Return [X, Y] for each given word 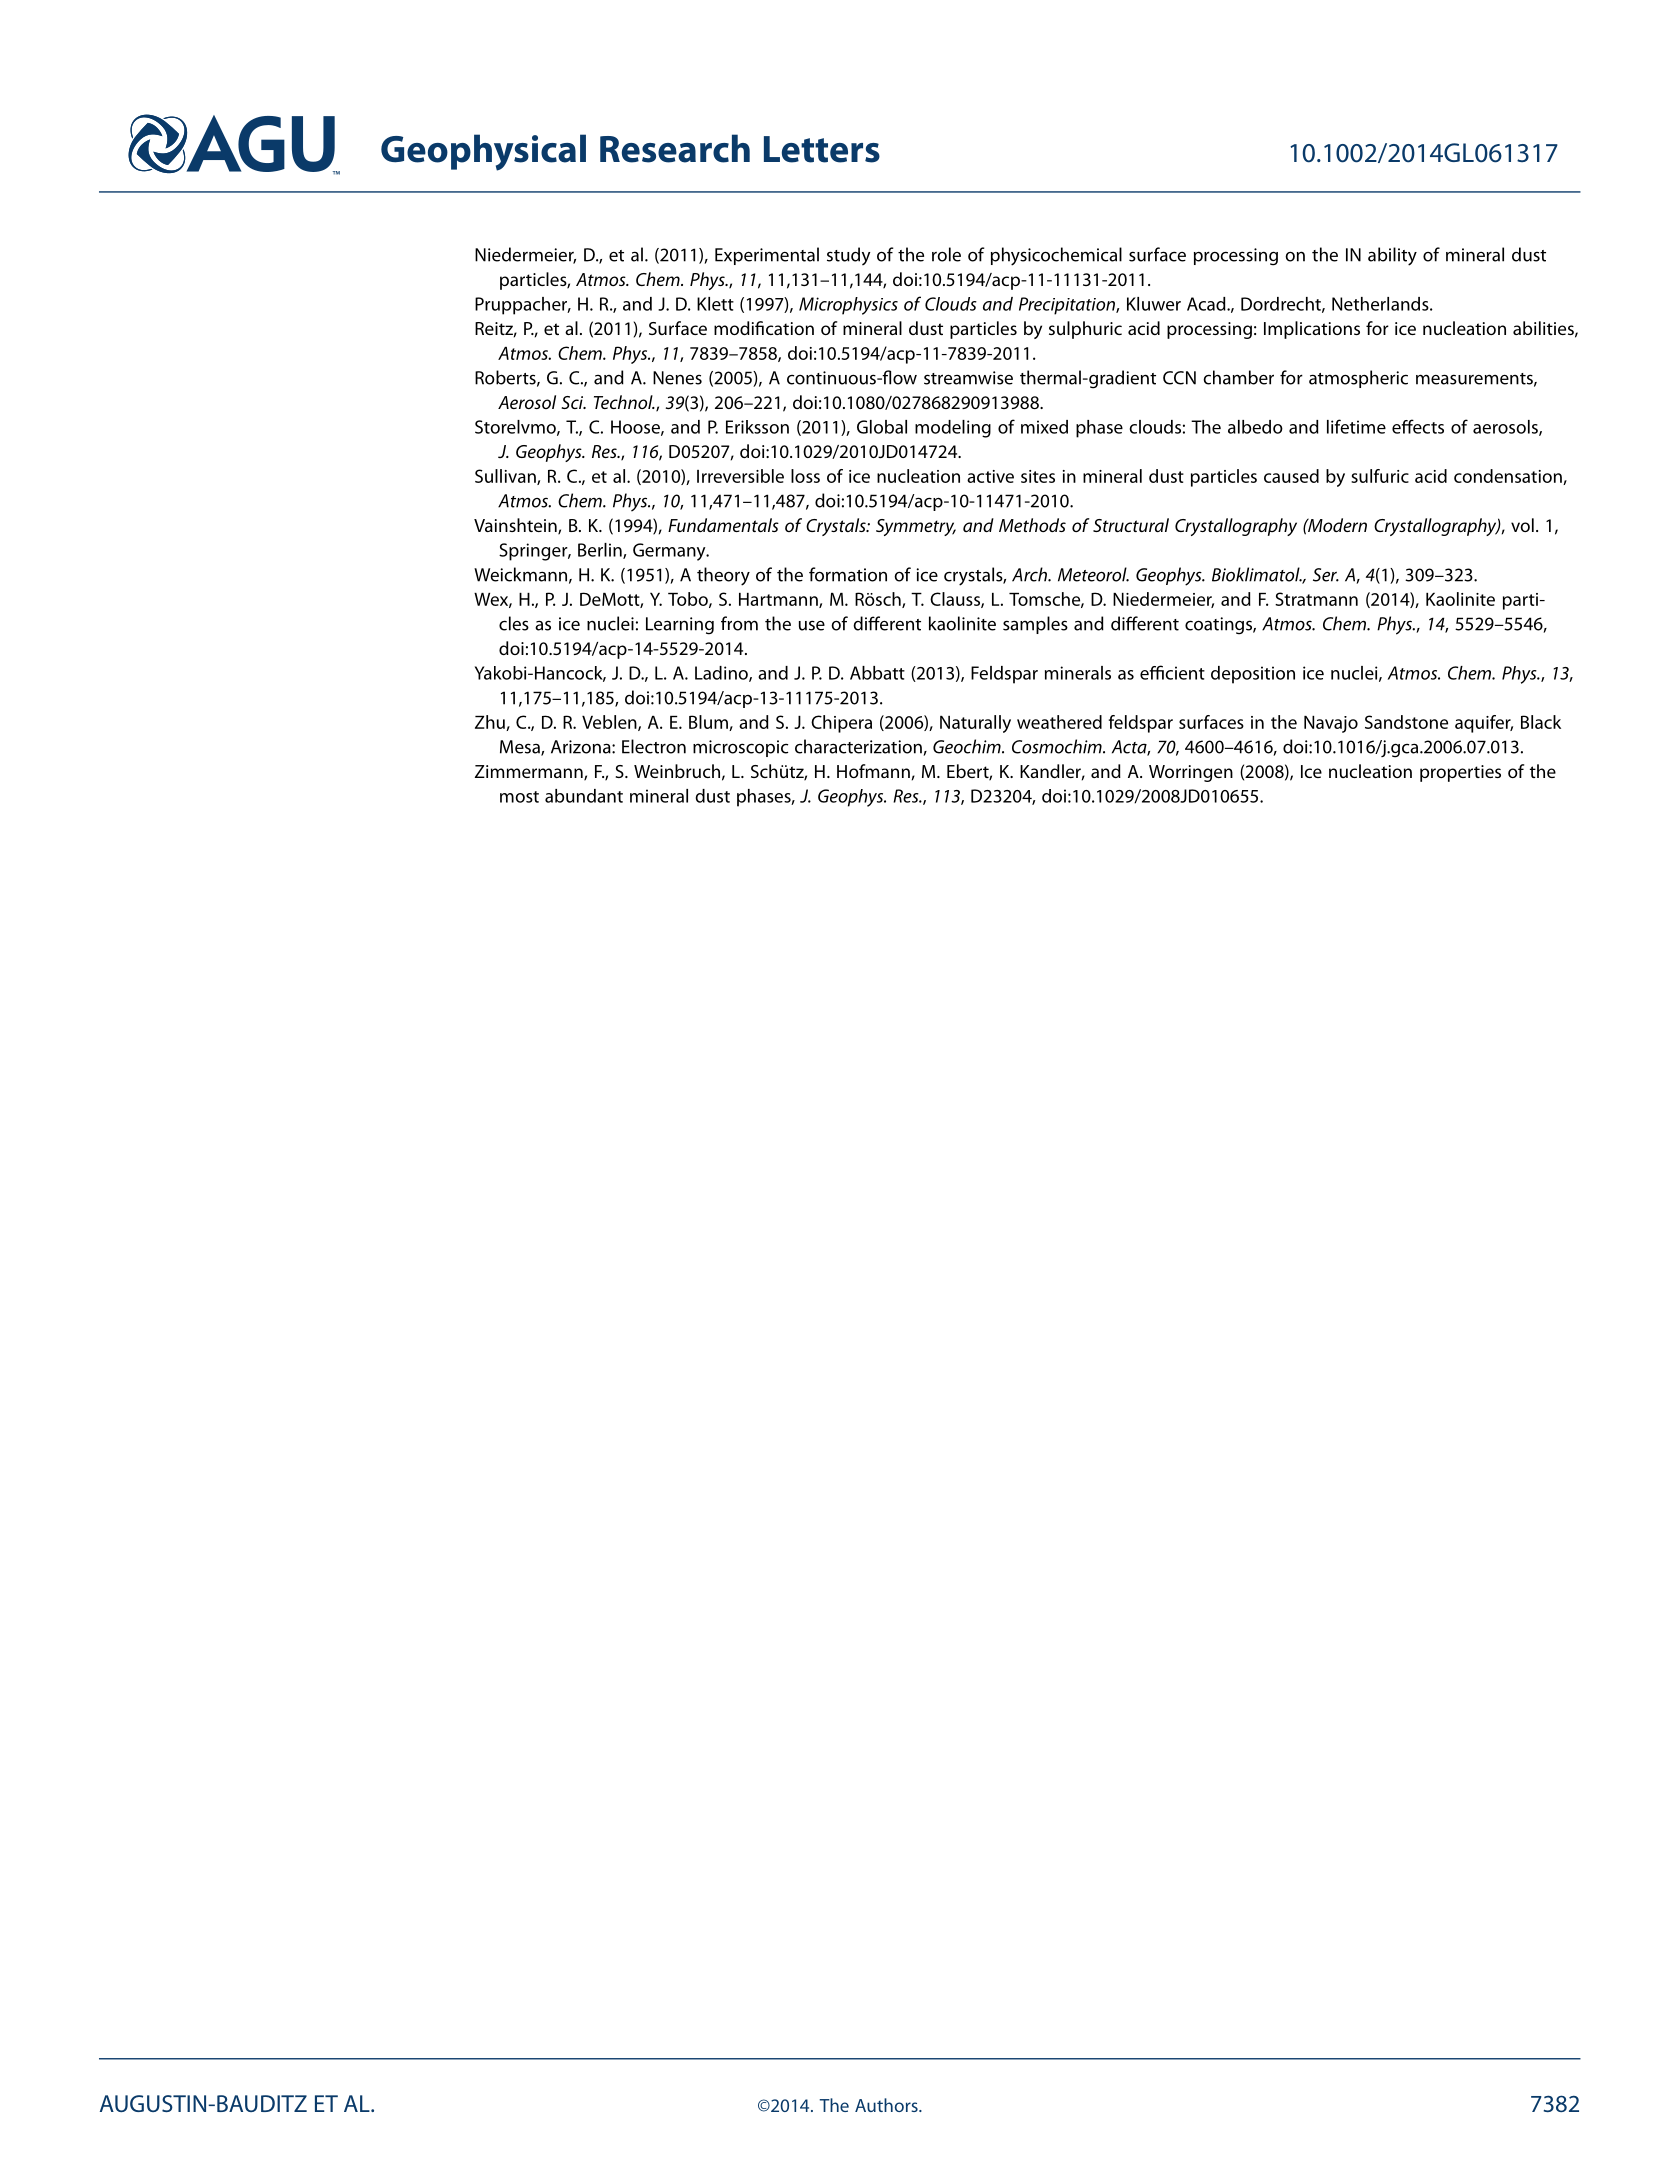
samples [1035, 625]
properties [1460, 773]
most [519, 797]
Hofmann [873, 771]
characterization [859, 747]
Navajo [1331, 724]
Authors [887, 2105]
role [946, 254]
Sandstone [1406, 722]
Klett [715, 304]
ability [1392, 256]
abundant [584, 796]
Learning [680, 626]
